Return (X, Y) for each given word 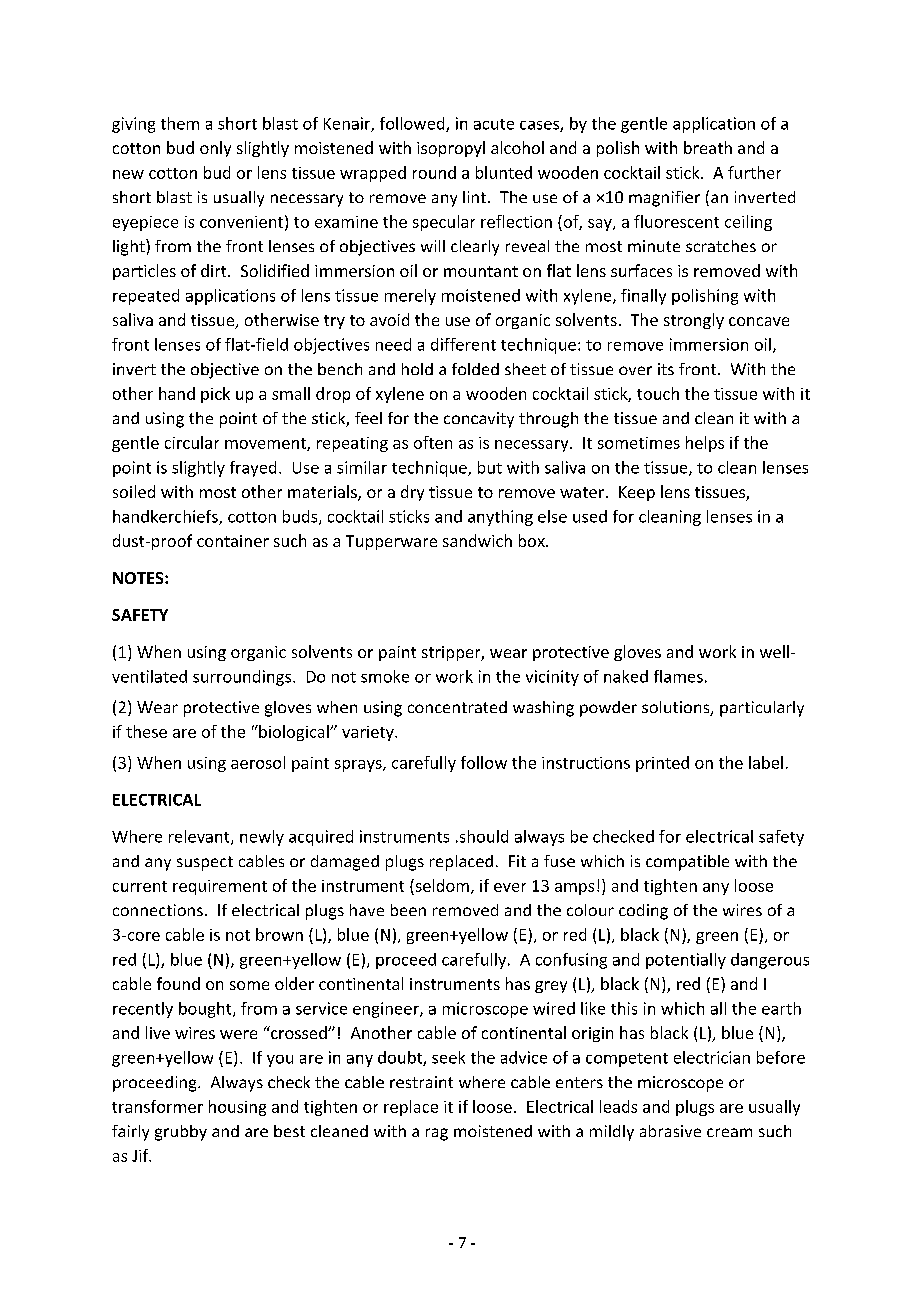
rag (437, 1134)
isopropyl (451, 149)
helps (705, 444)
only (215, 149)
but (490, 467)
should (482, 836)
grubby (181, 1133)
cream (729, 1132)
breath (708, 147)
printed (662, 764)
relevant (200, 837)
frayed (253, 469)
